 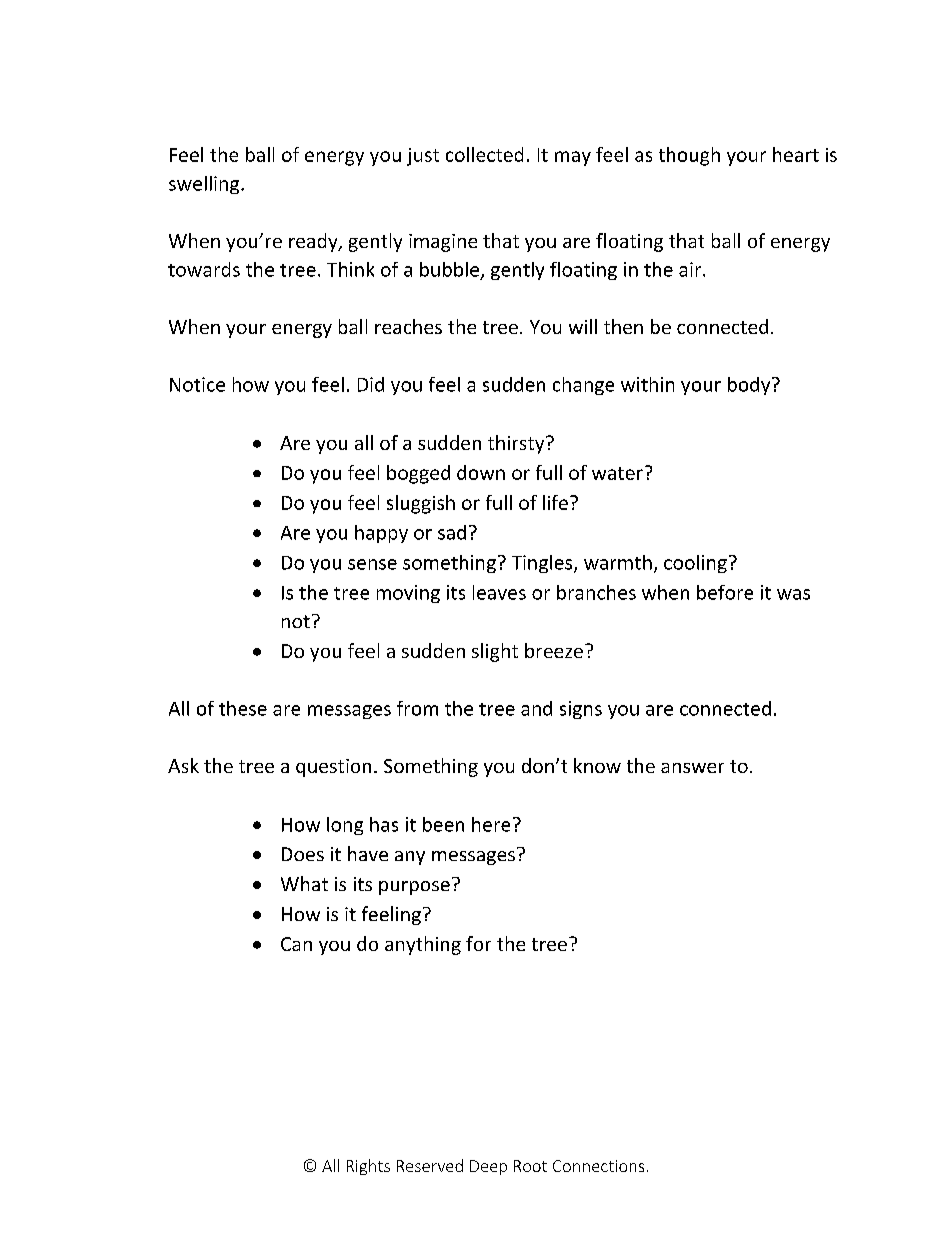 I want to click on though, so click(x=689, y=156).
